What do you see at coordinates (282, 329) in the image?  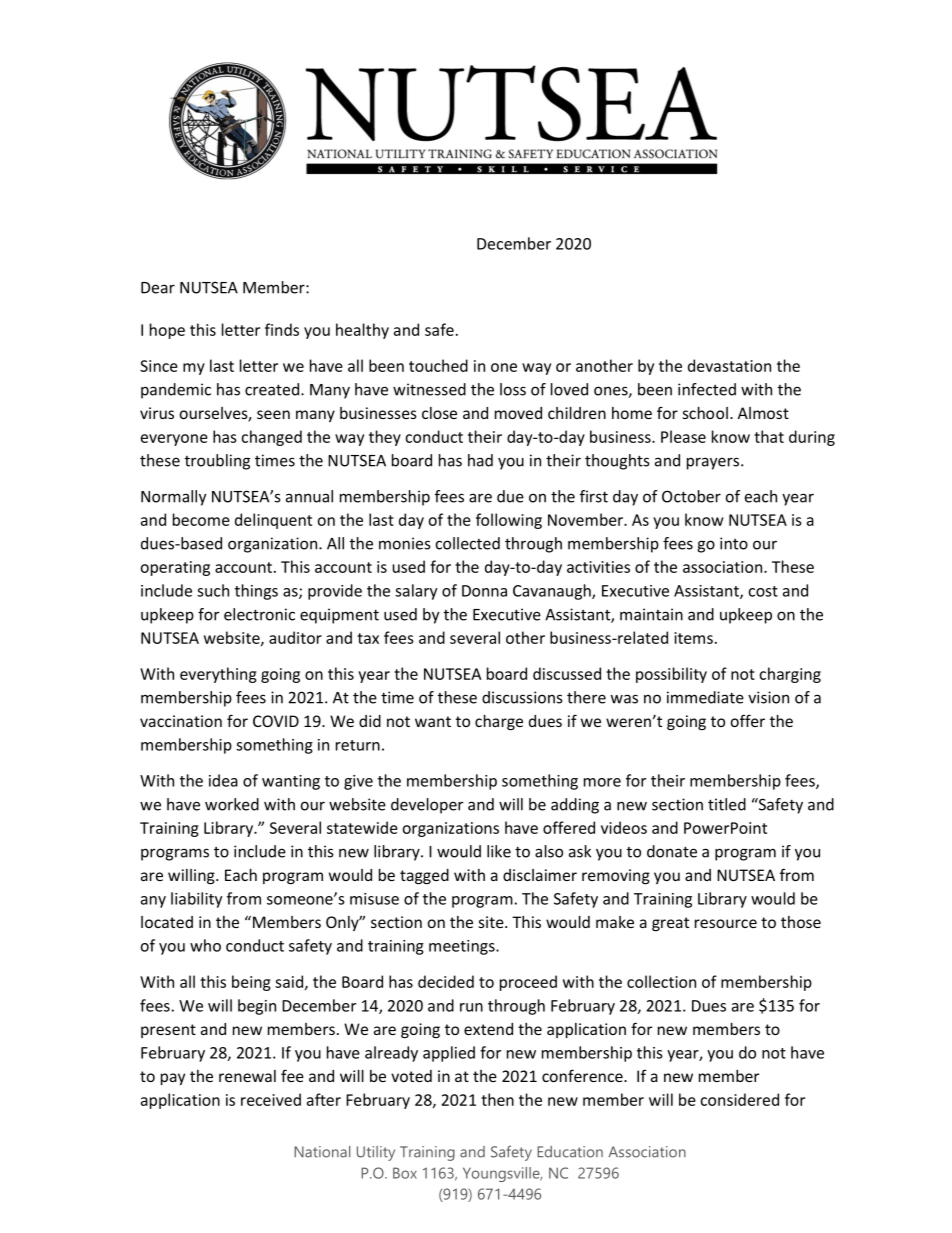 I see `finds` at bounding box center [282, 329].
